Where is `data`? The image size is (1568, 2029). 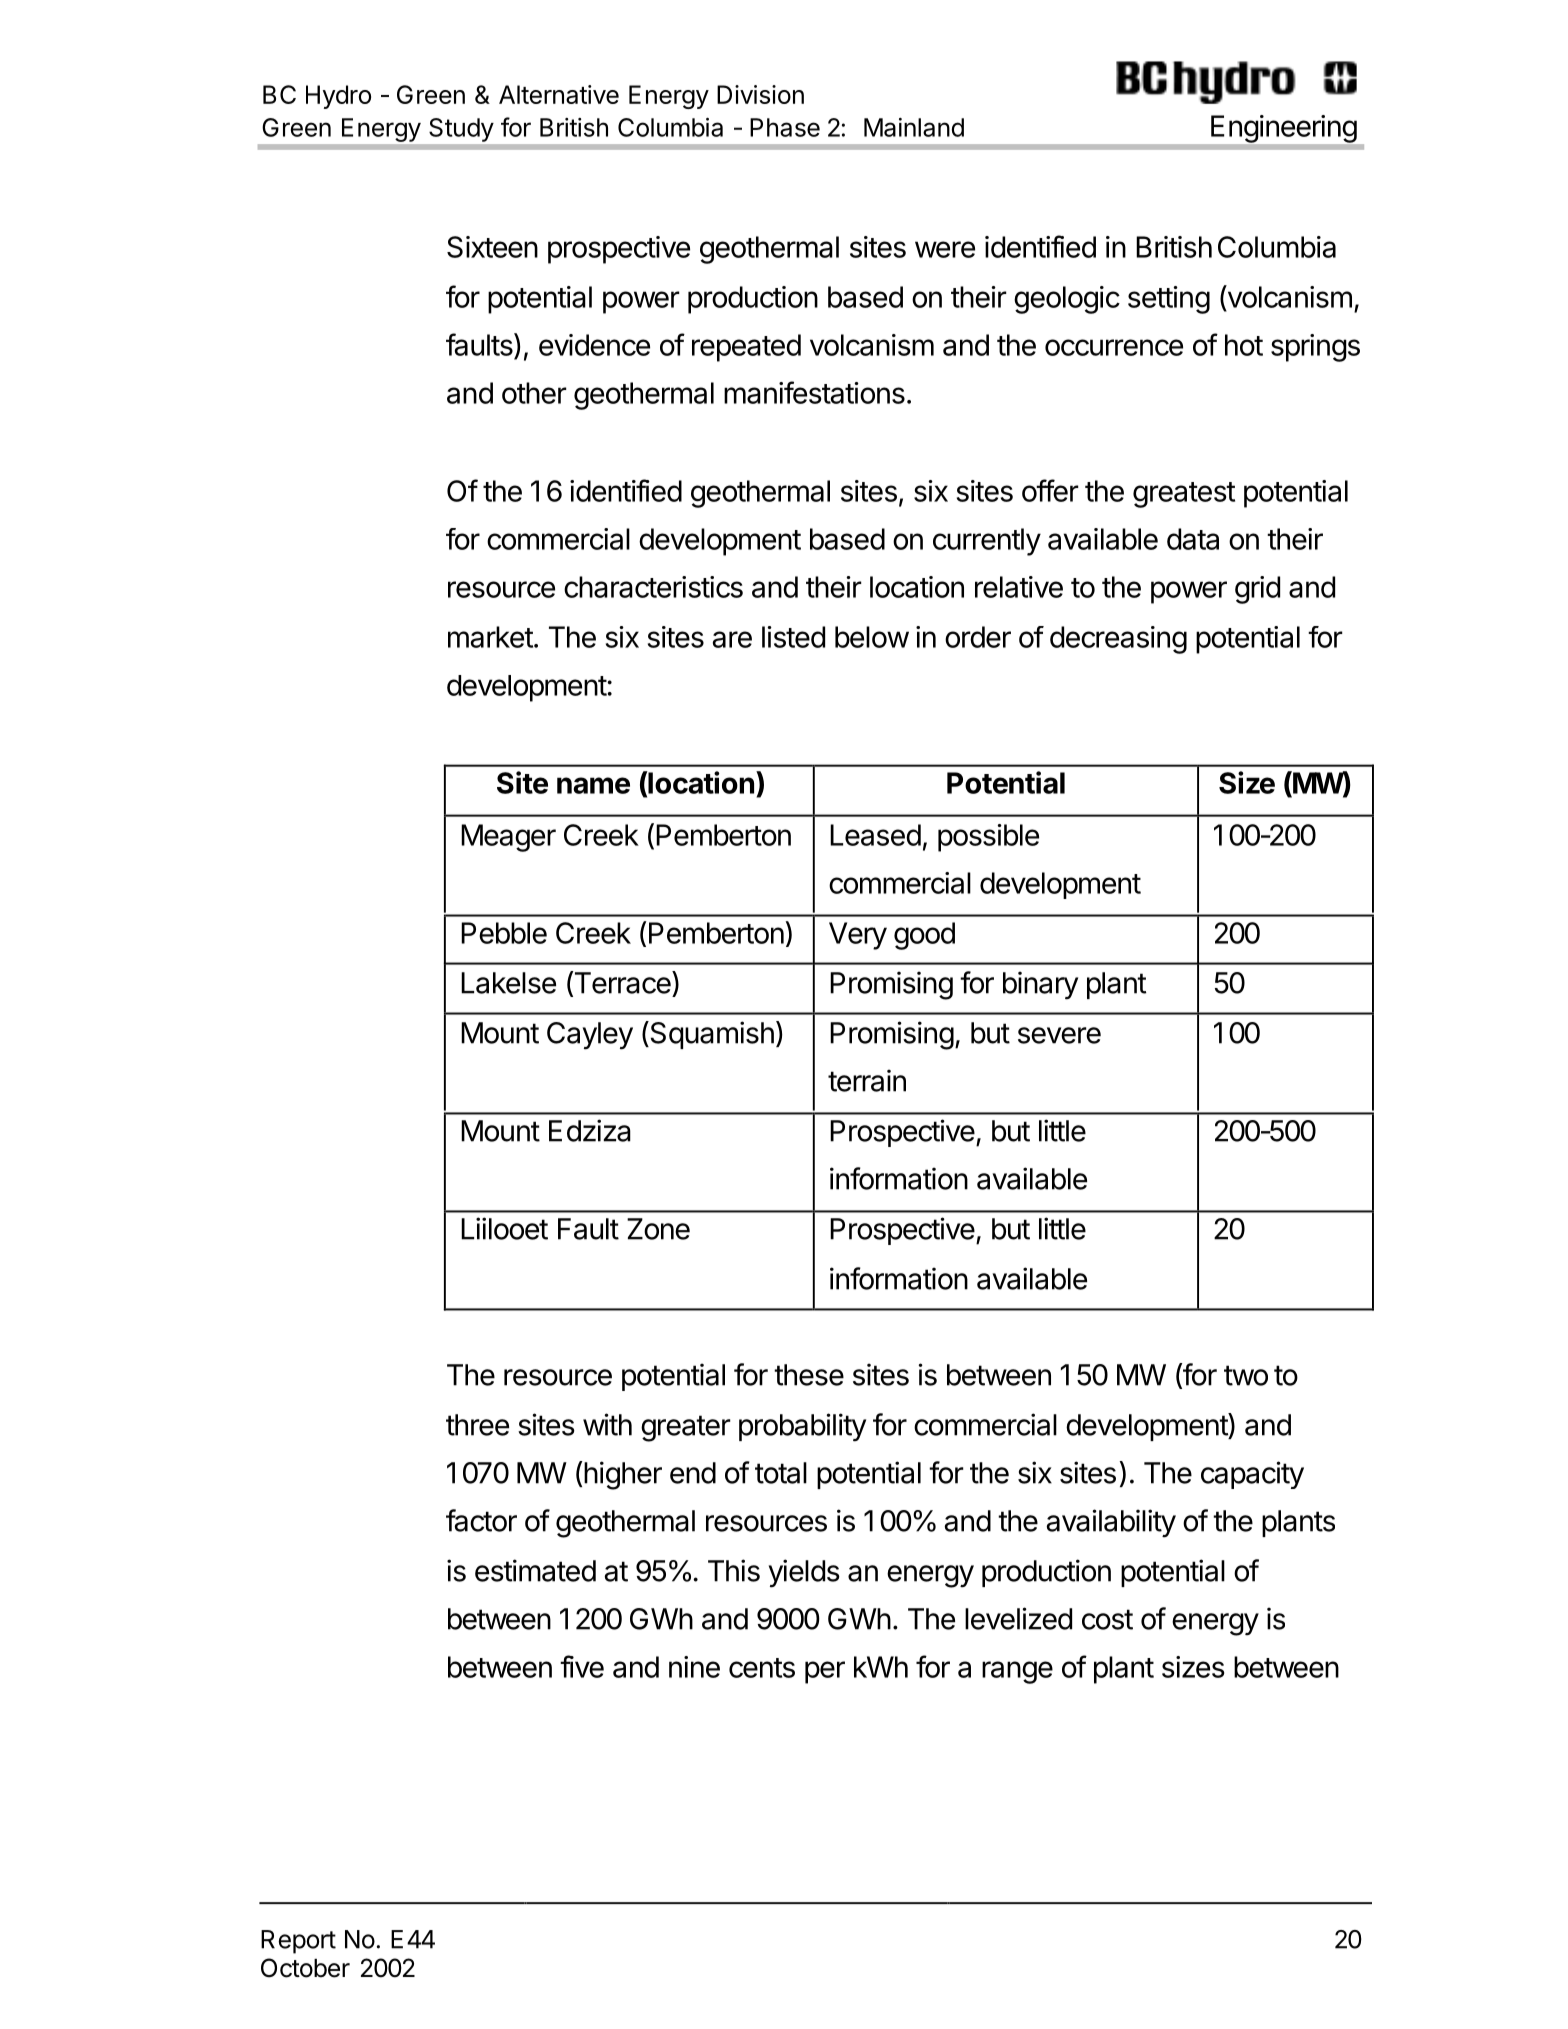 data is located at coordinates (1193, 539).
